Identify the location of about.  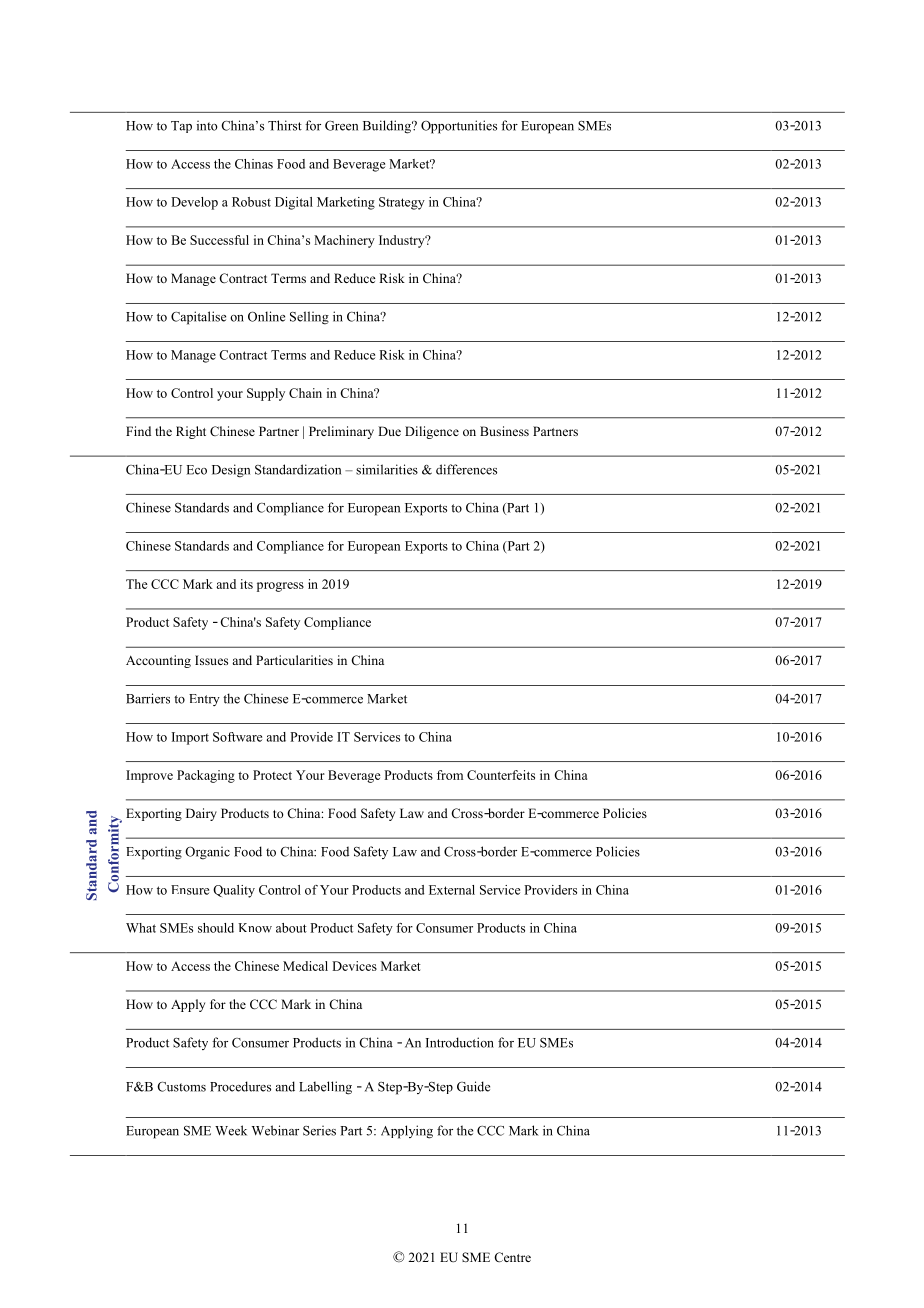
(291, 928).
